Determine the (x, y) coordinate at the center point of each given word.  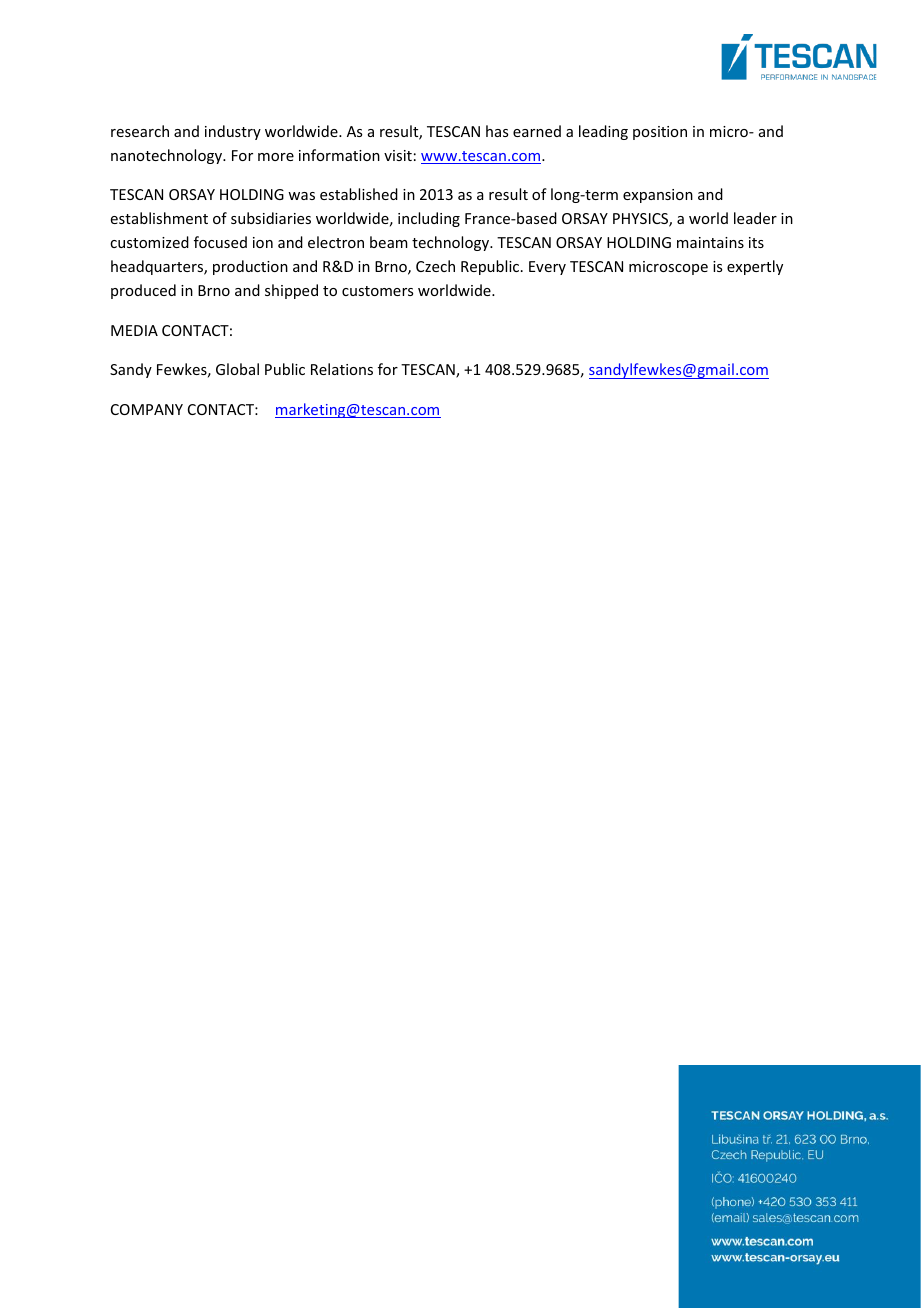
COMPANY (147, 409)
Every (547, 268)
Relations (342, 369)
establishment (159, 218)
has (497, 131)
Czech (435, 266)
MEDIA (134, 330)
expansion (658, 196)
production (250, 267)
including (429, 219)
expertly (755, 267)
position (660, 133)
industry (233, 132)
